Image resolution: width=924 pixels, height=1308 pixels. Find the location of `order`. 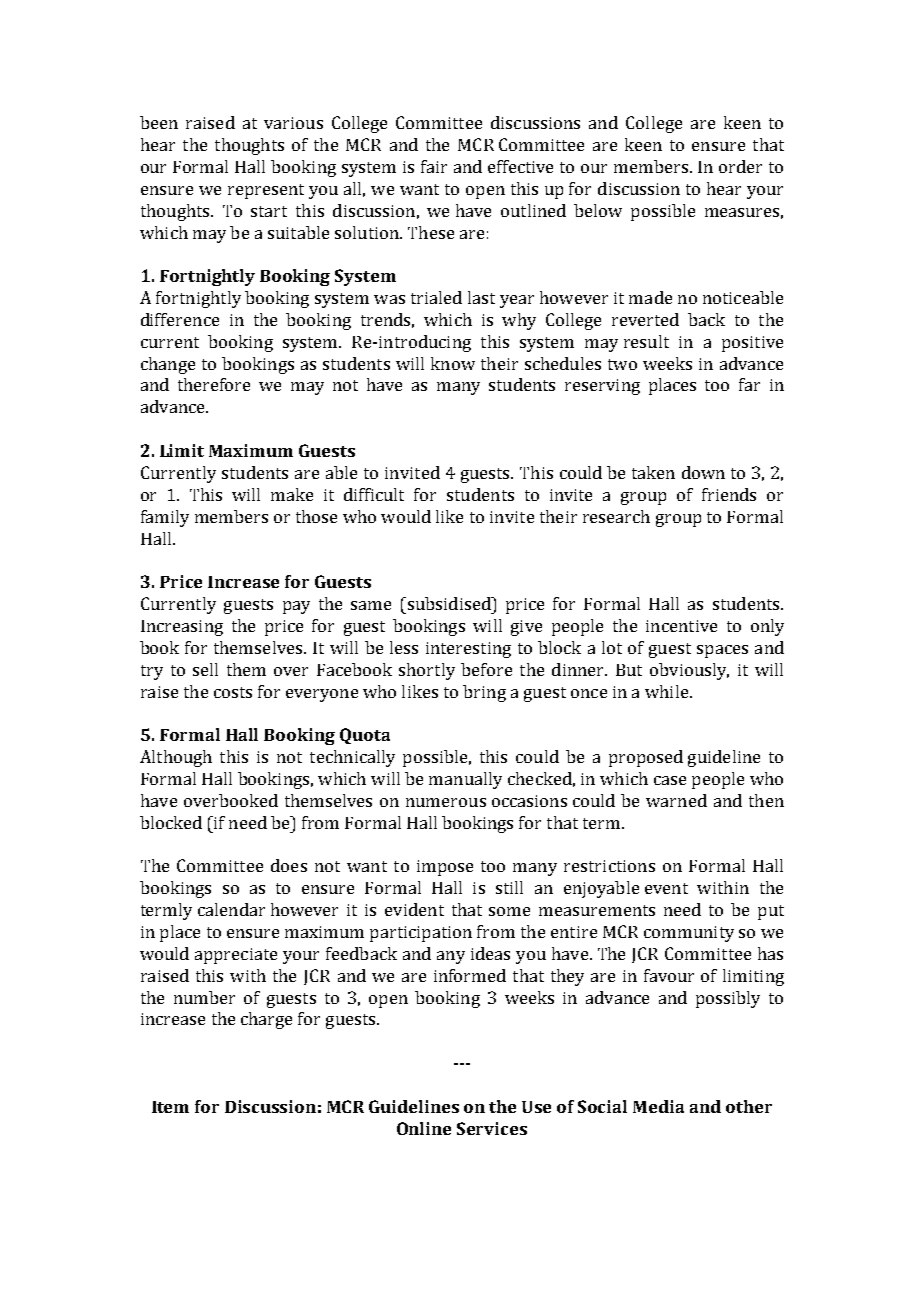

order is located at coordinates (740, 166).
